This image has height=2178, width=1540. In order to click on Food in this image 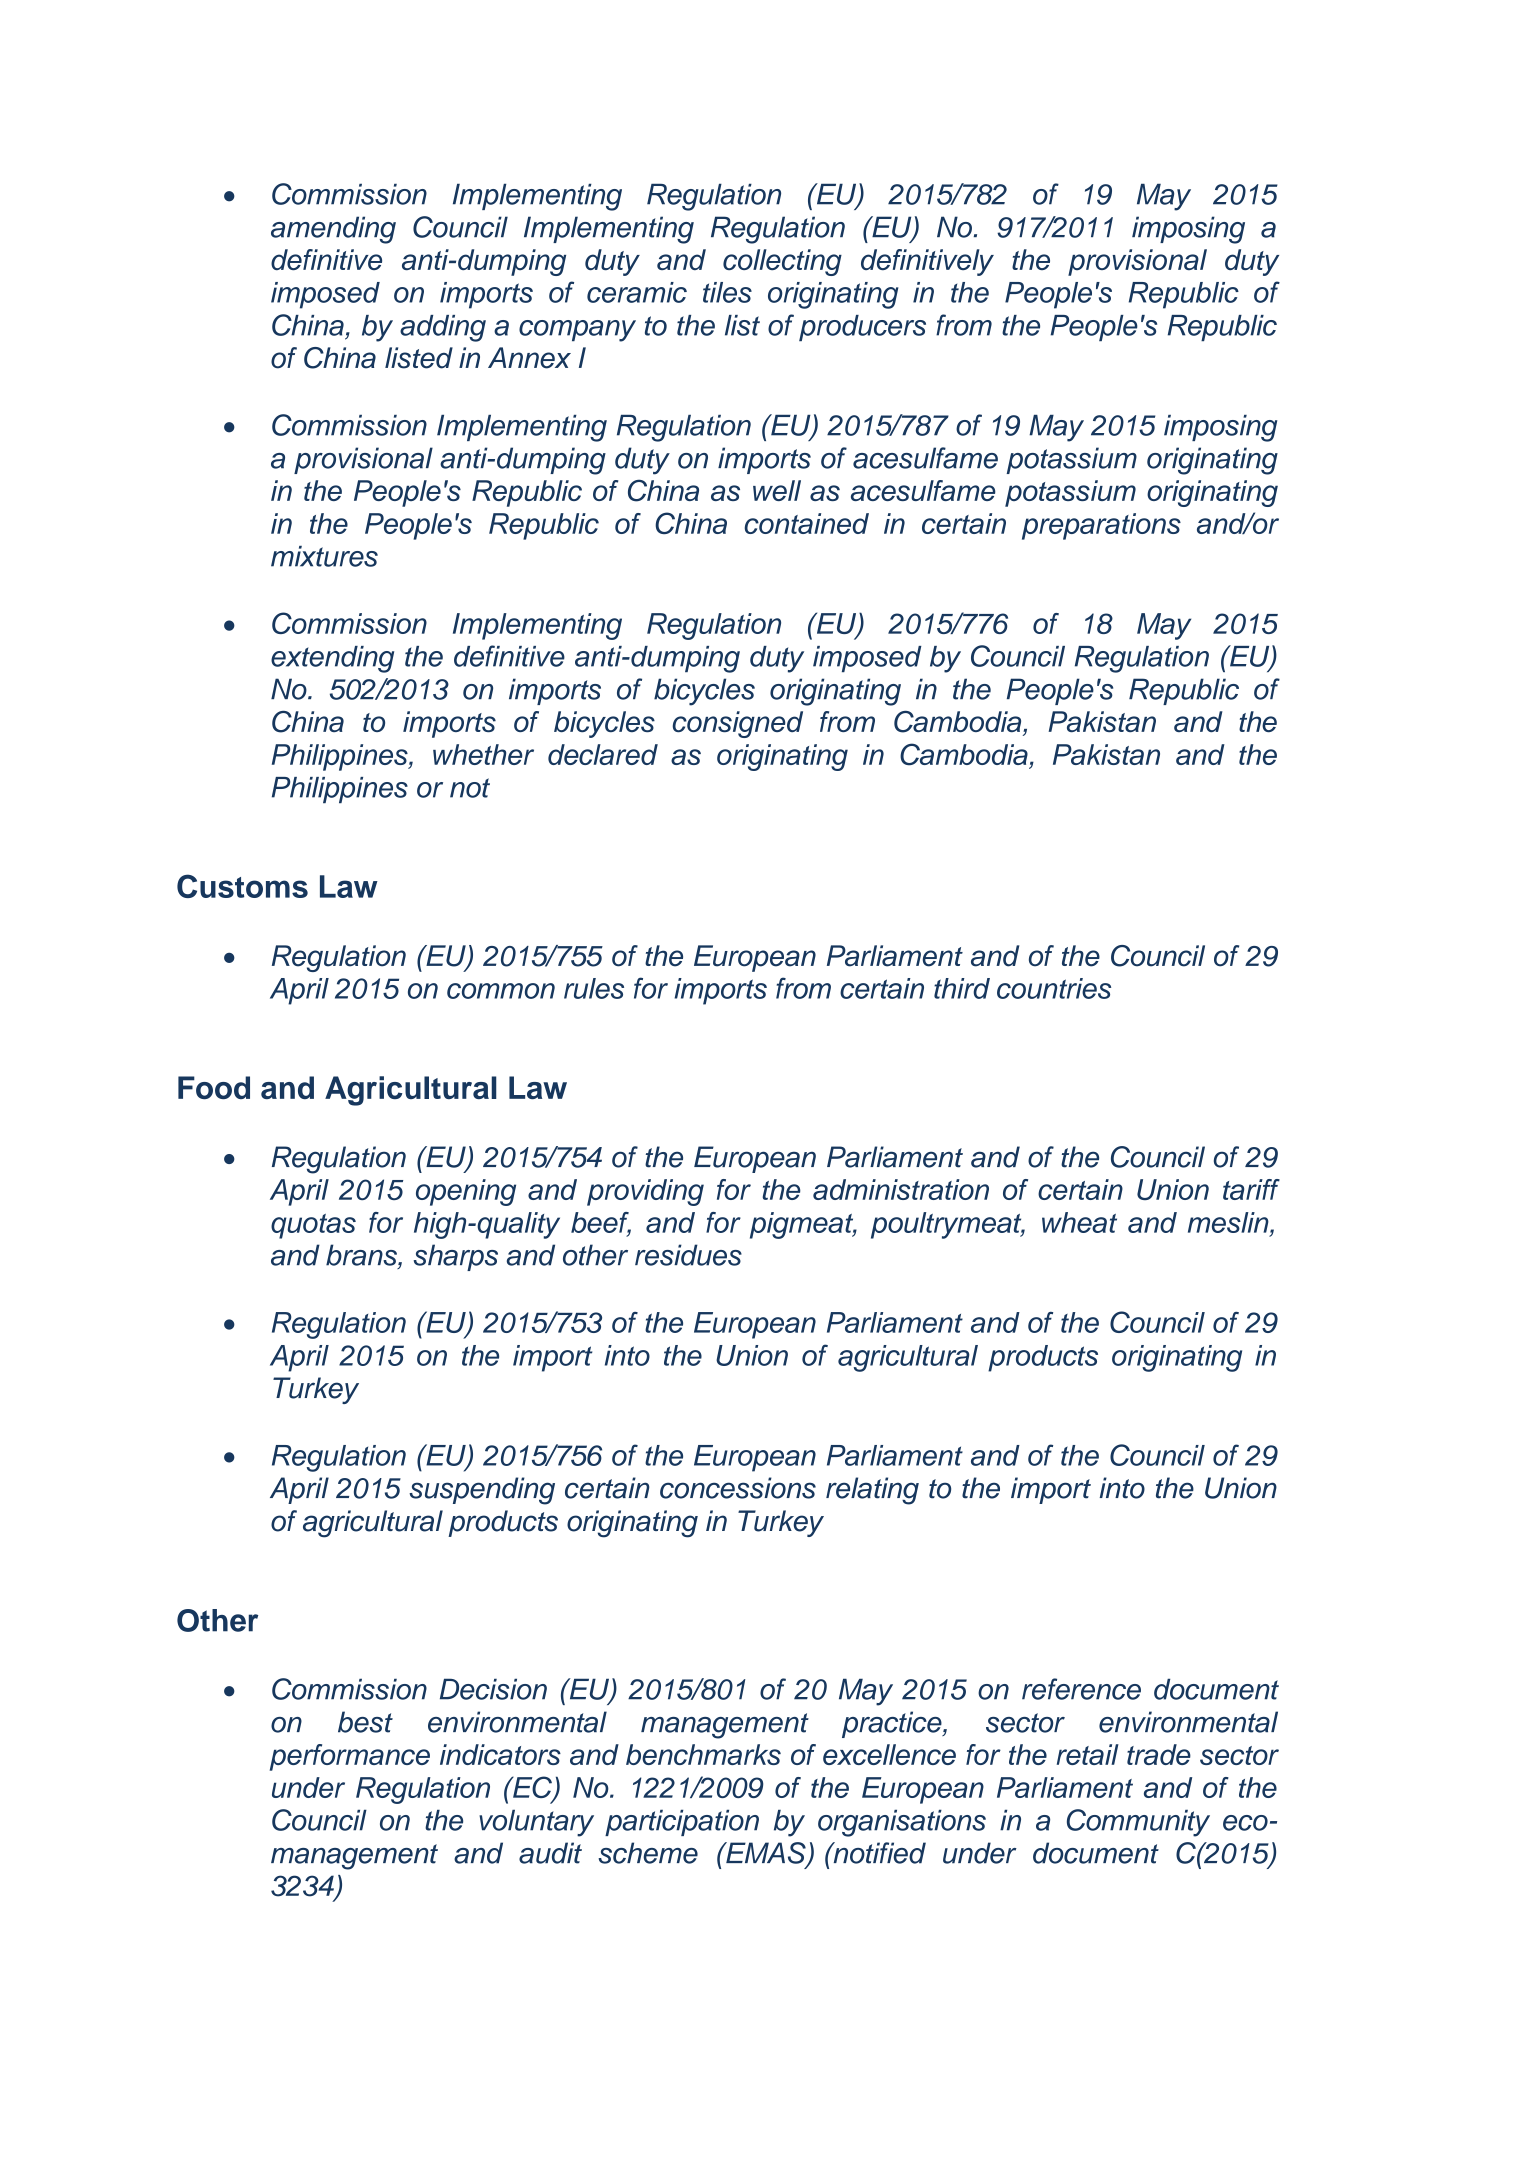, I will do `click(214, 1087)`.
